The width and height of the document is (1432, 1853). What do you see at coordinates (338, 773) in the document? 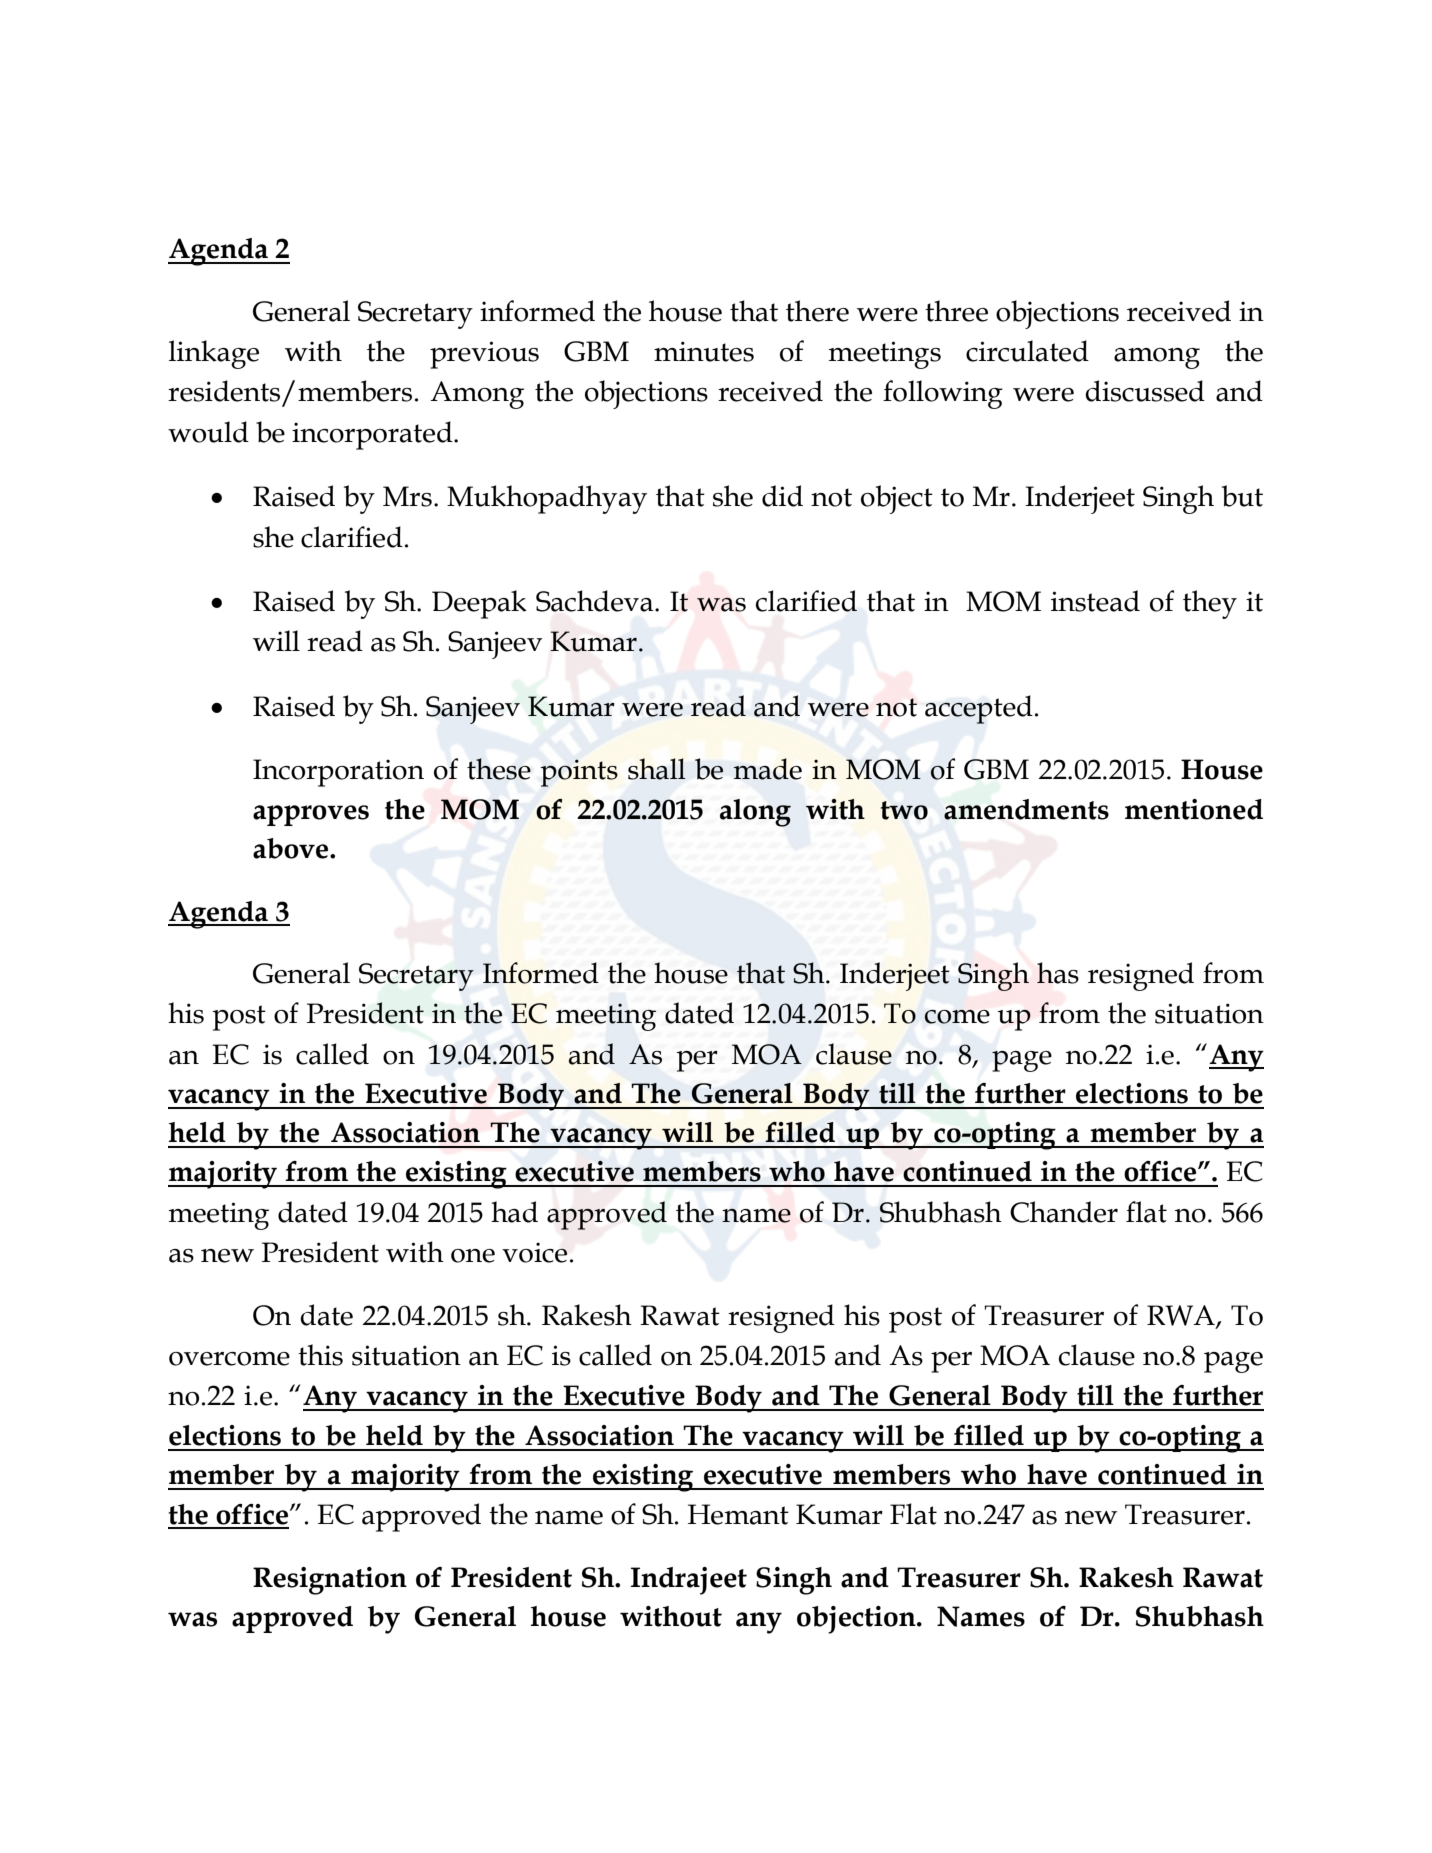
I see `Incorporation` at bounding box center [338, 773].
